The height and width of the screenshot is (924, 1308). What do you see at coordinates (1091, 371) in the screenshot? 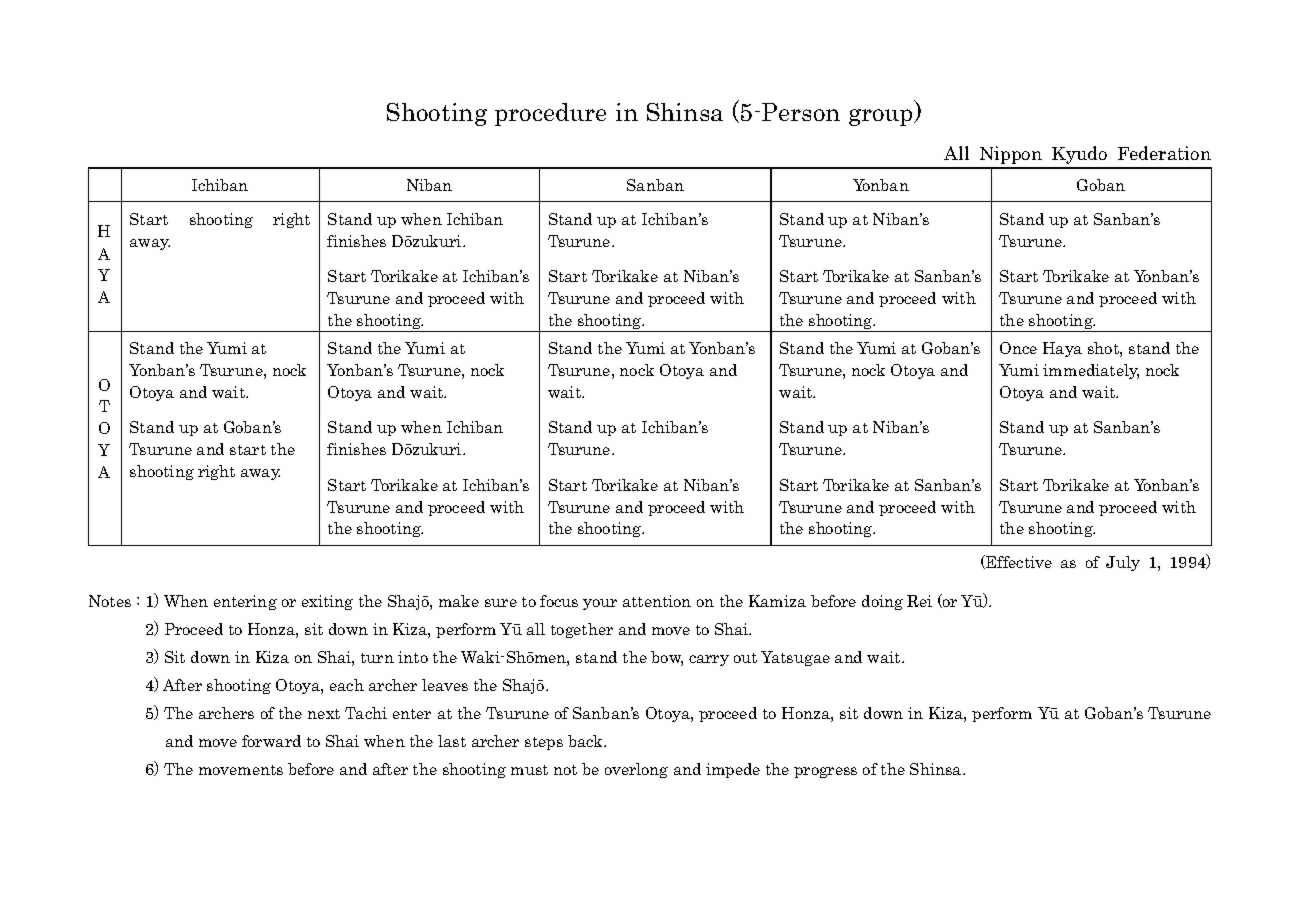
I see `immediately` at bounding box center [1091, 371].
